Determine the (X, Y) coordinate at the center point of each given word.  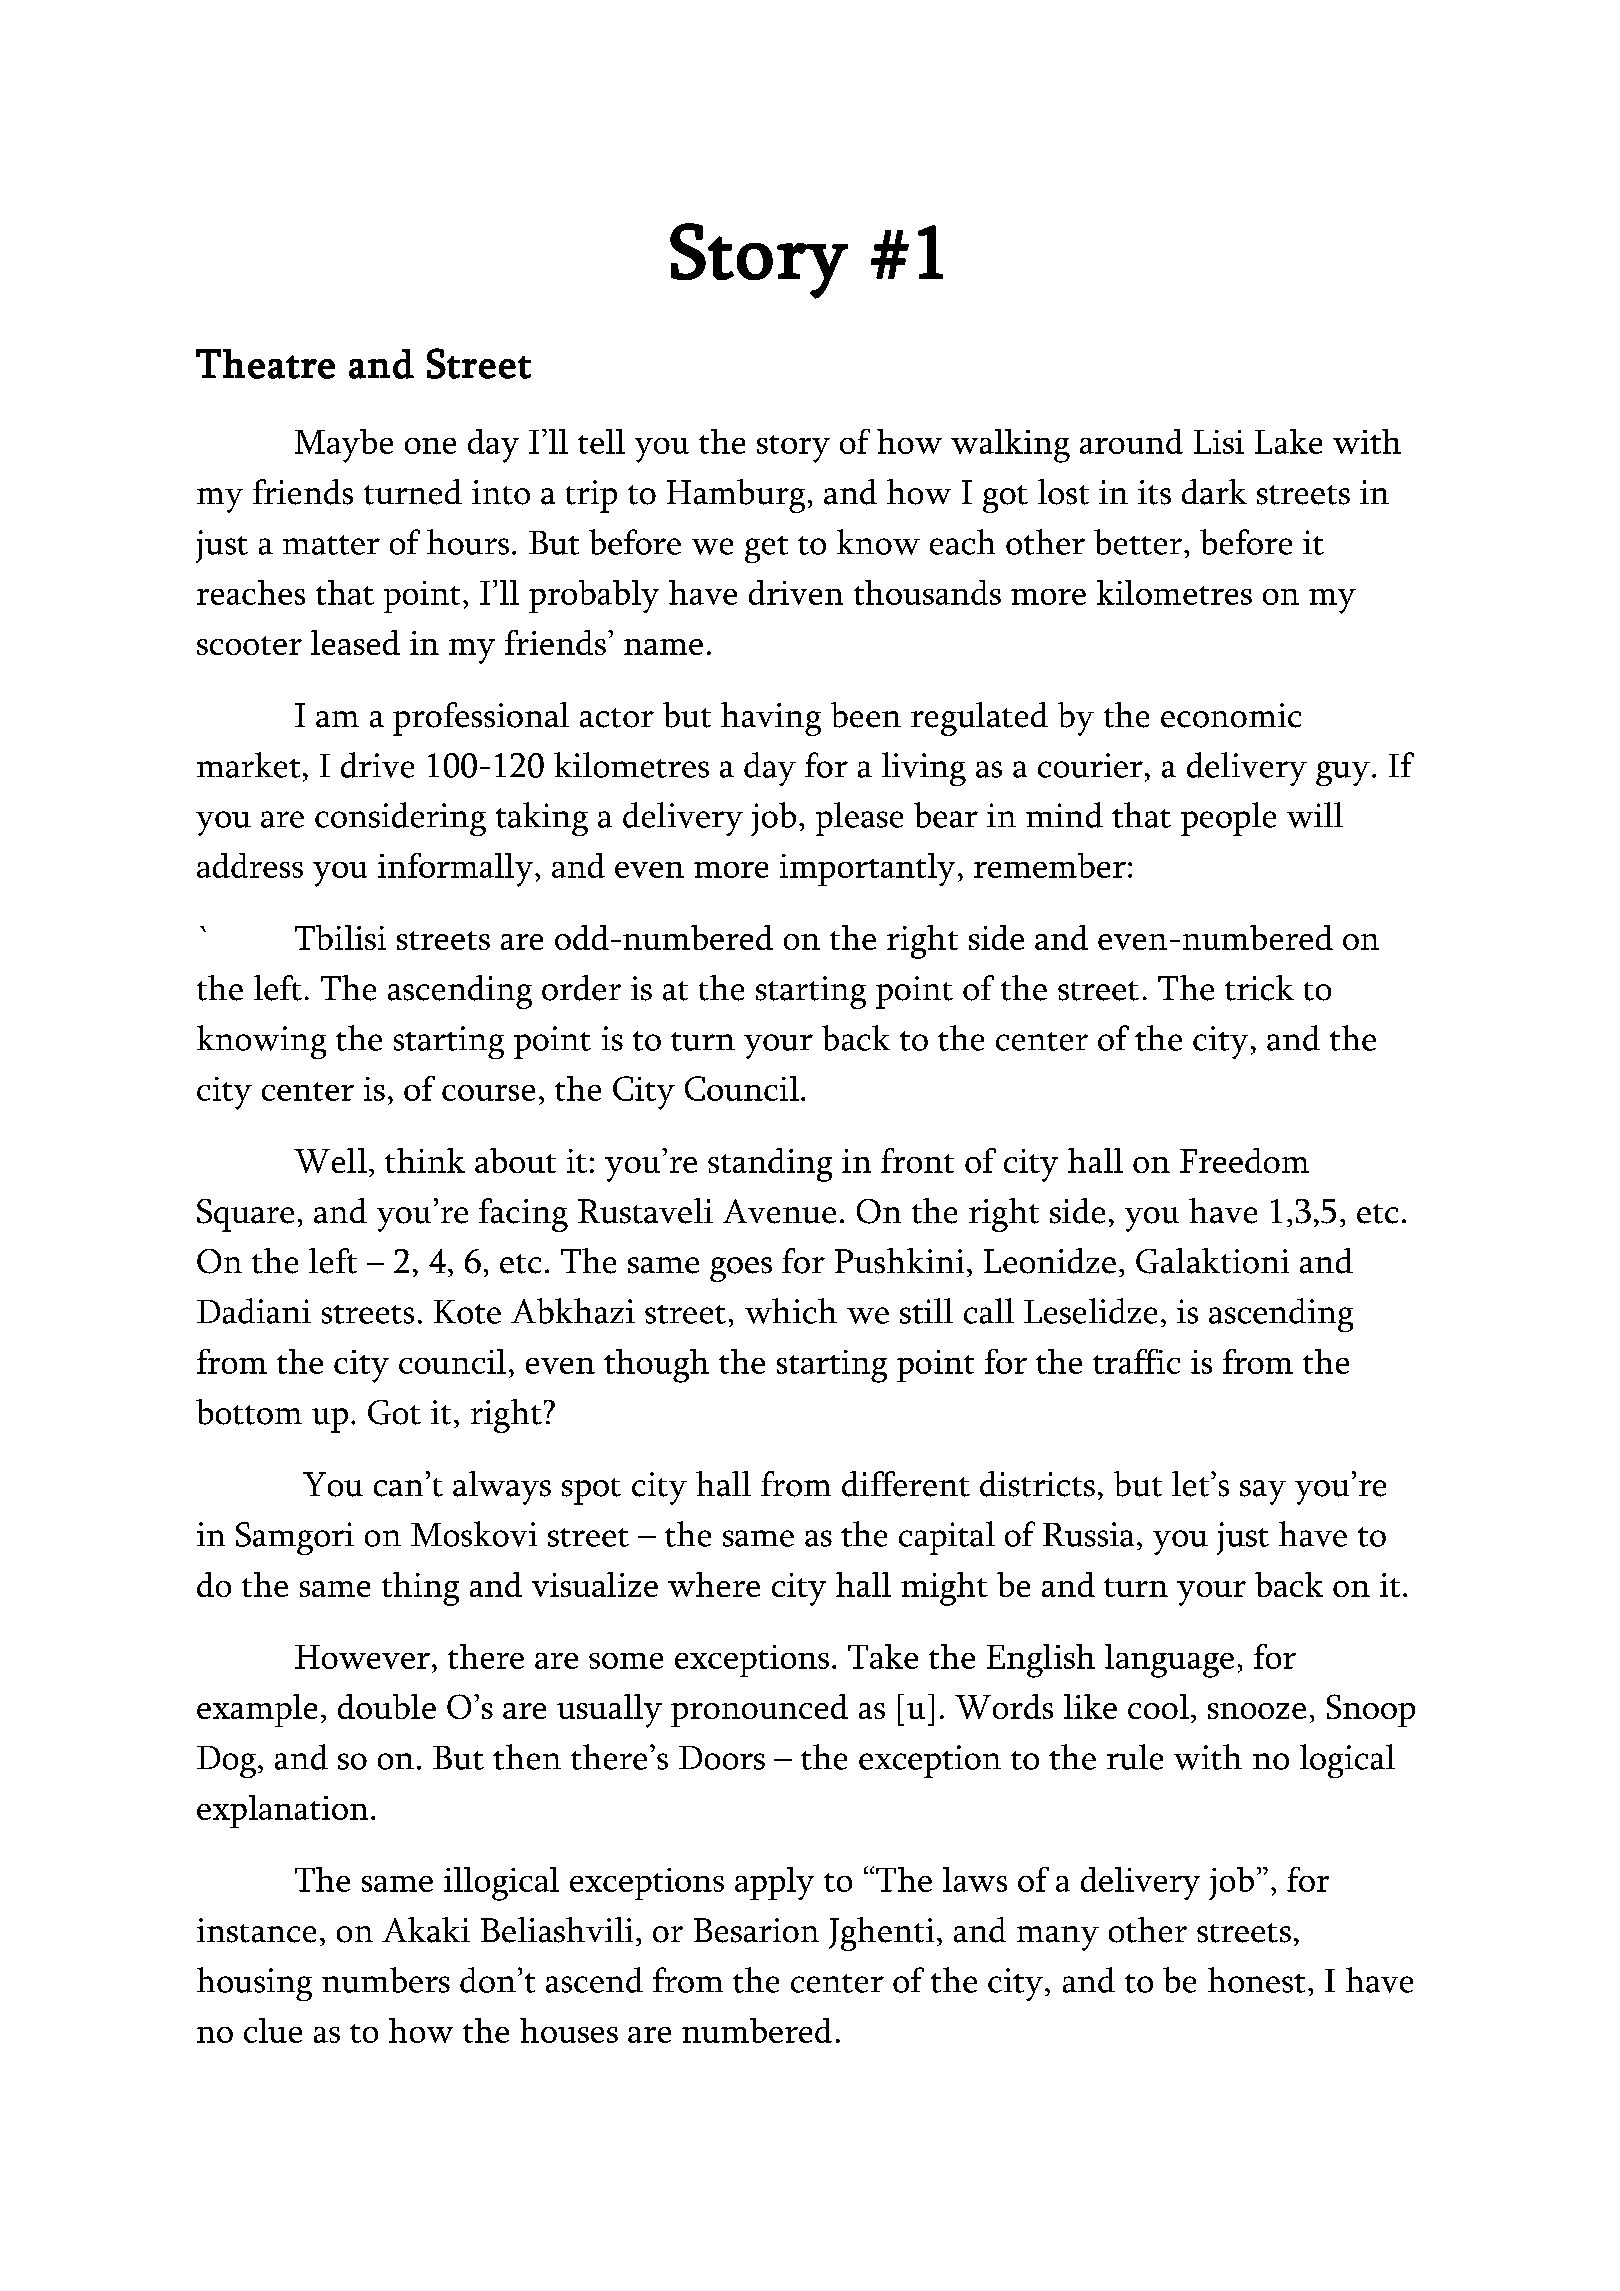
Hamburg (736, 496)
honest (1256, 1980)
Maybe (344, 446)
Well (330, 1160)
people (1228, 819)
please (859, 819)
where (714, 1584)
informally (455, 870)
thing (420, 1589)
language (1169, 1661)
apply (774, 1883)
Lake (1288, 441)
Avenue (779, 1211)
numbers (386, 1980)
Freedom (1244, 1160)
